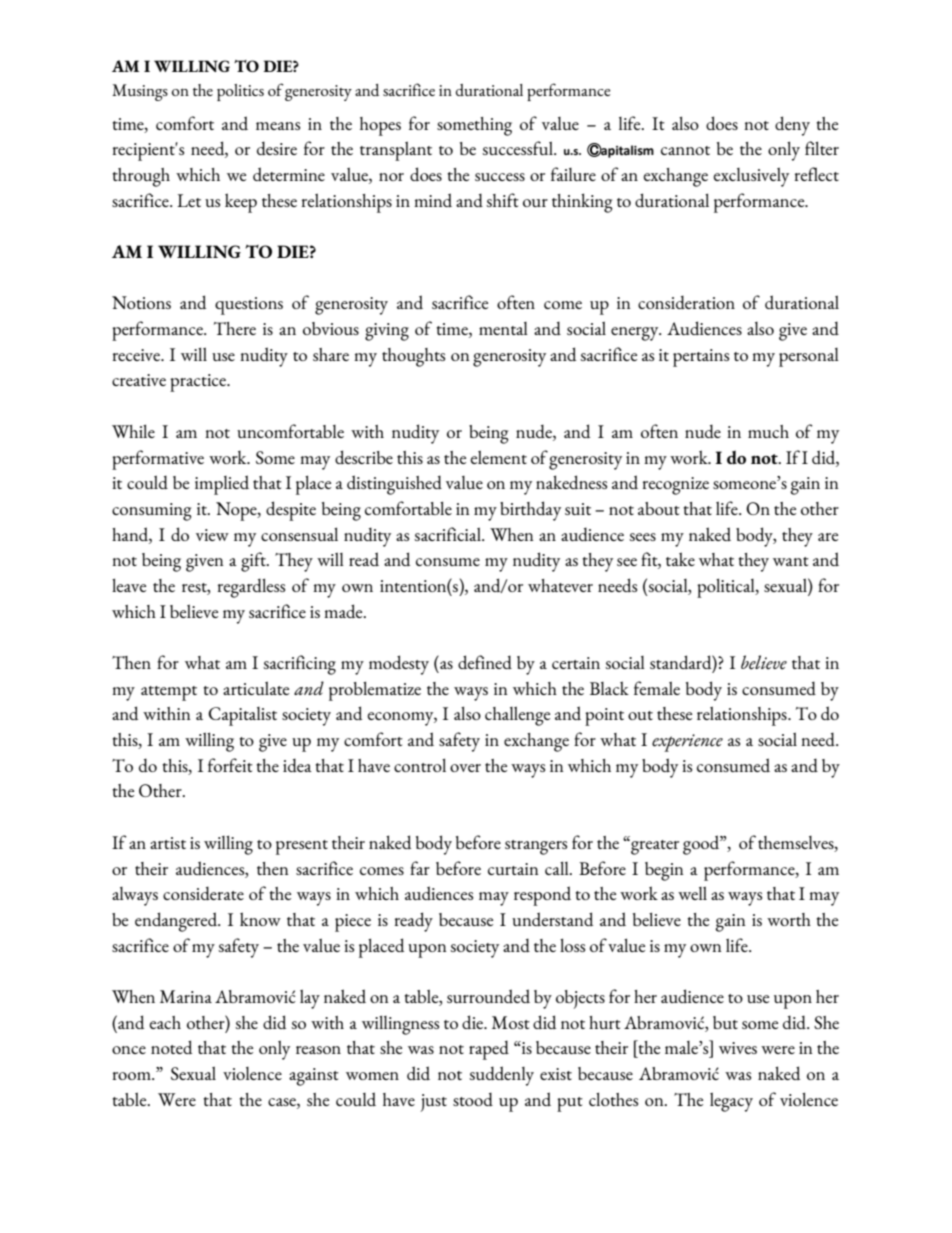  What do you see at coordinates (485, 662) in the screenshot?
I see `defined` at bounding box center [485, 662].
